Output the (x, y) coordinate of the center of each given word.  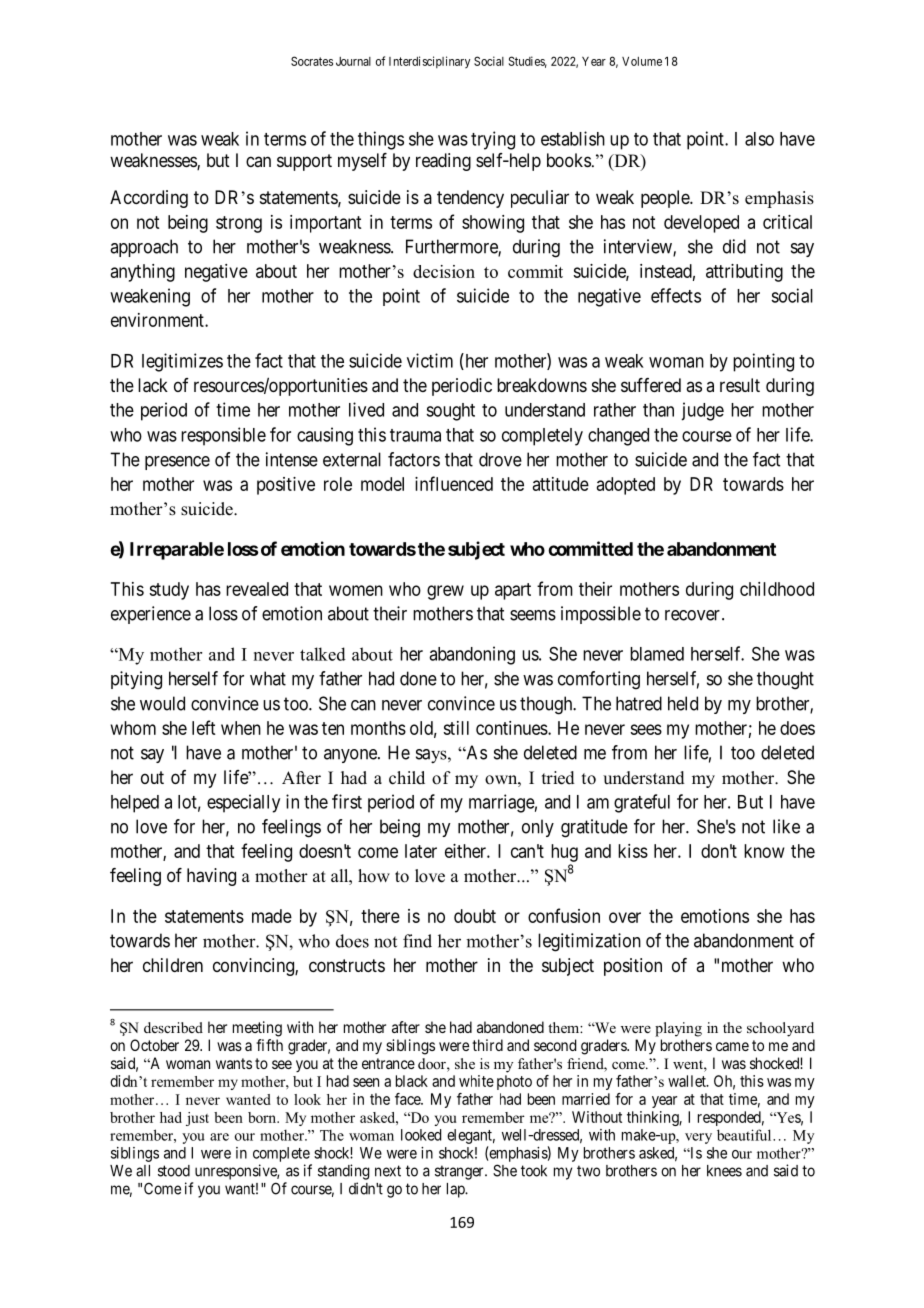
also (759, 139)
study (169, 591)
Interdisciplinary (429, 62)
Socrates (312, 61)
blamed (657, 654)
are (219, 1137)
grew (445, 592)
